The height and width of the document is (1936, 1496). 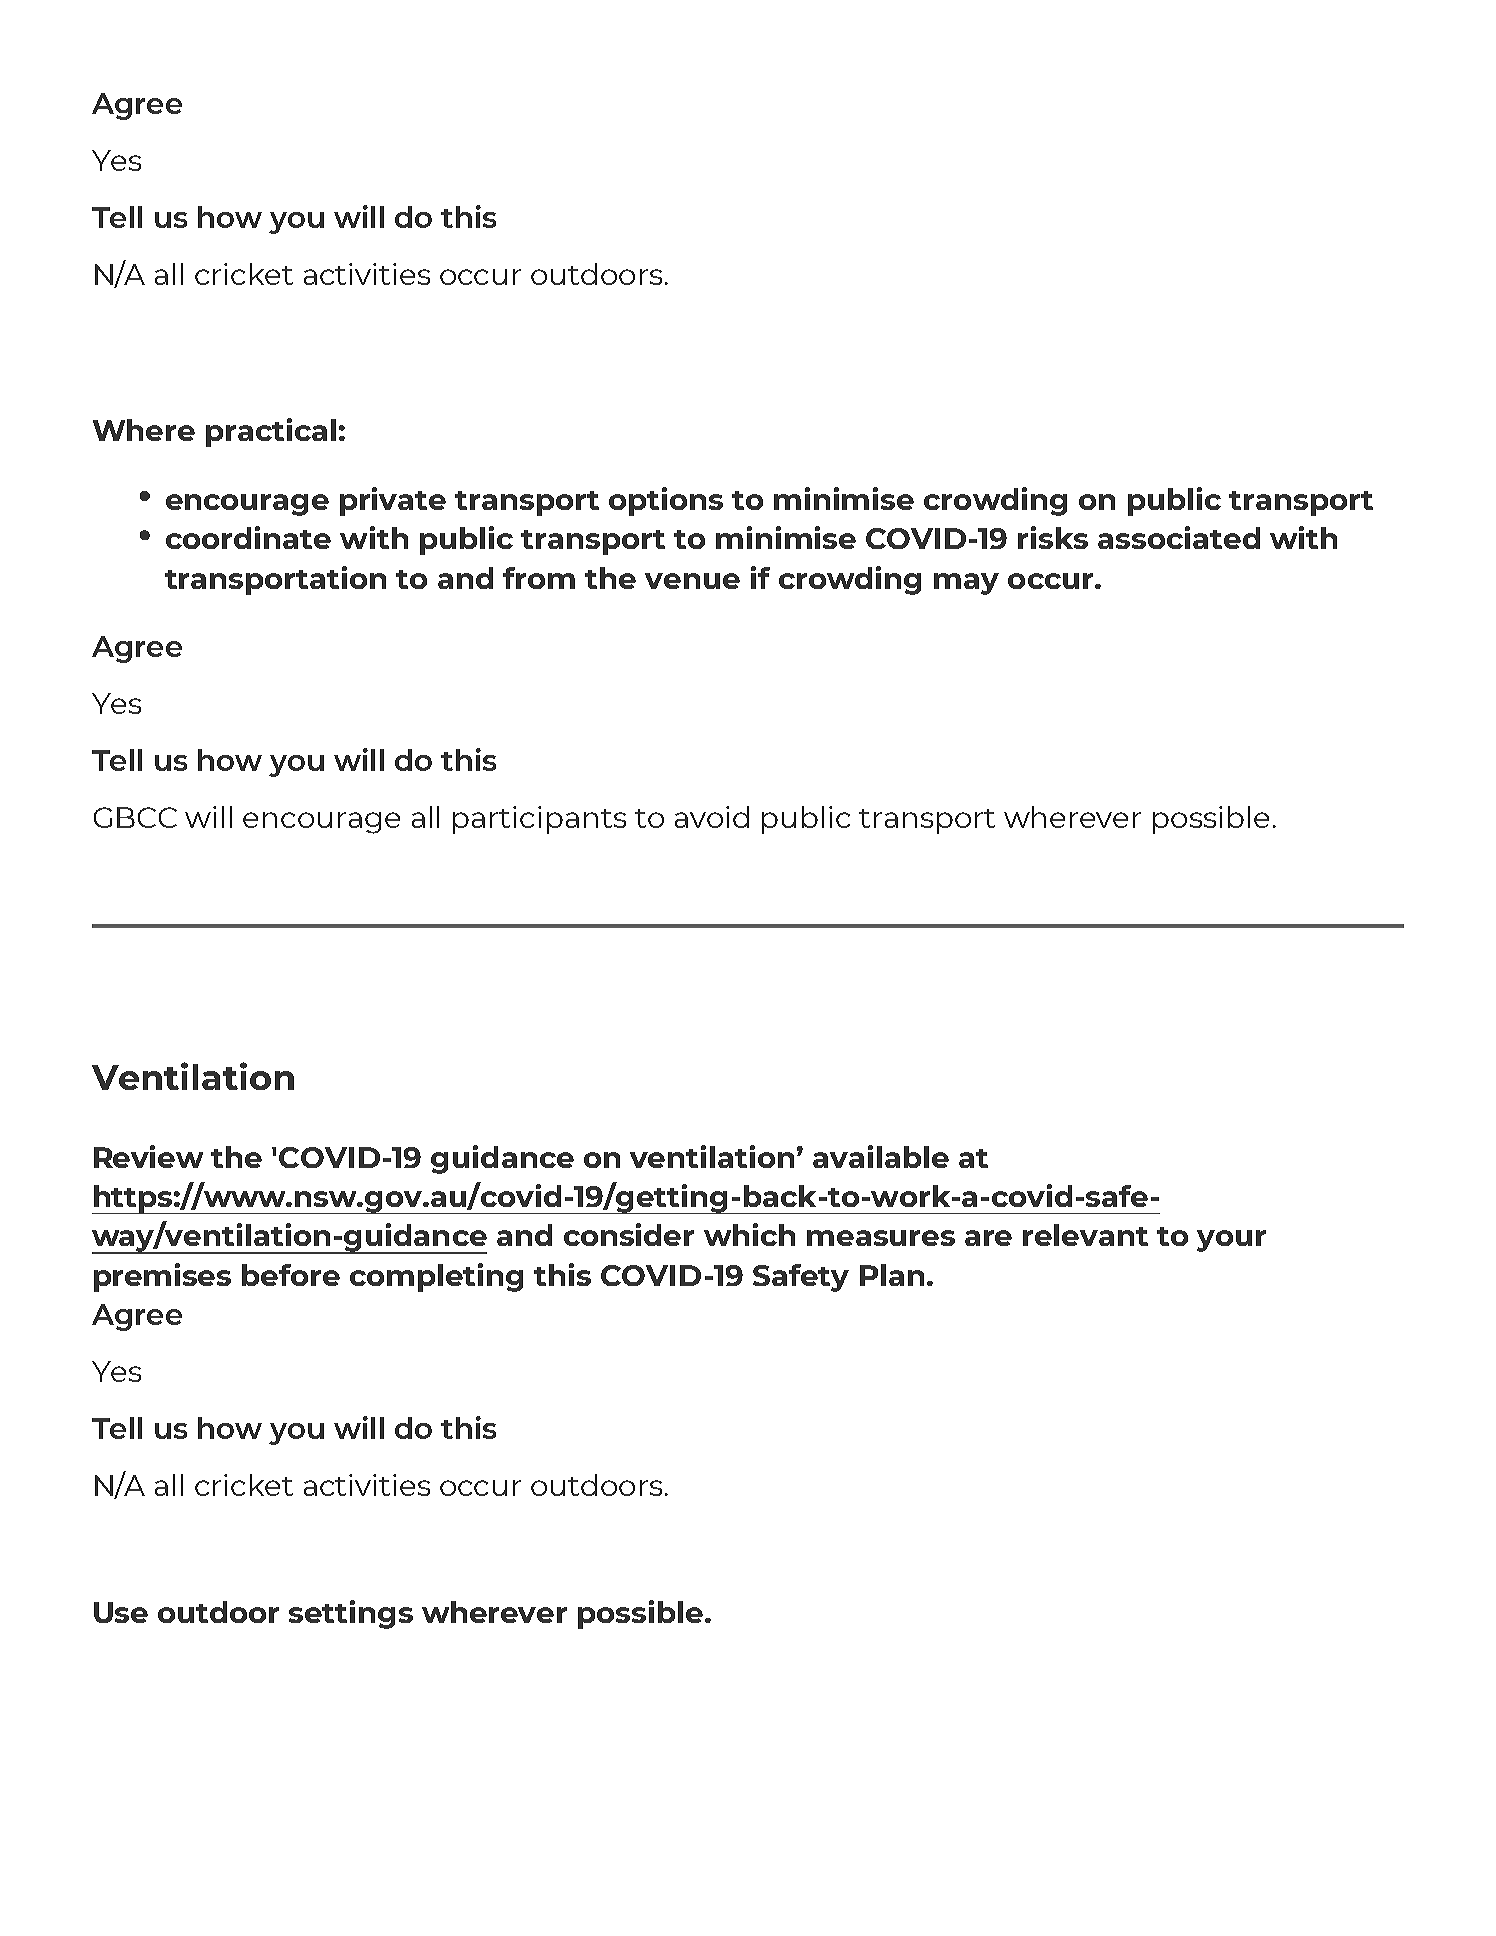 What do you see at coordinates (291, 1275) in the document?
I see `before` at bounding box center [291, 1275].
